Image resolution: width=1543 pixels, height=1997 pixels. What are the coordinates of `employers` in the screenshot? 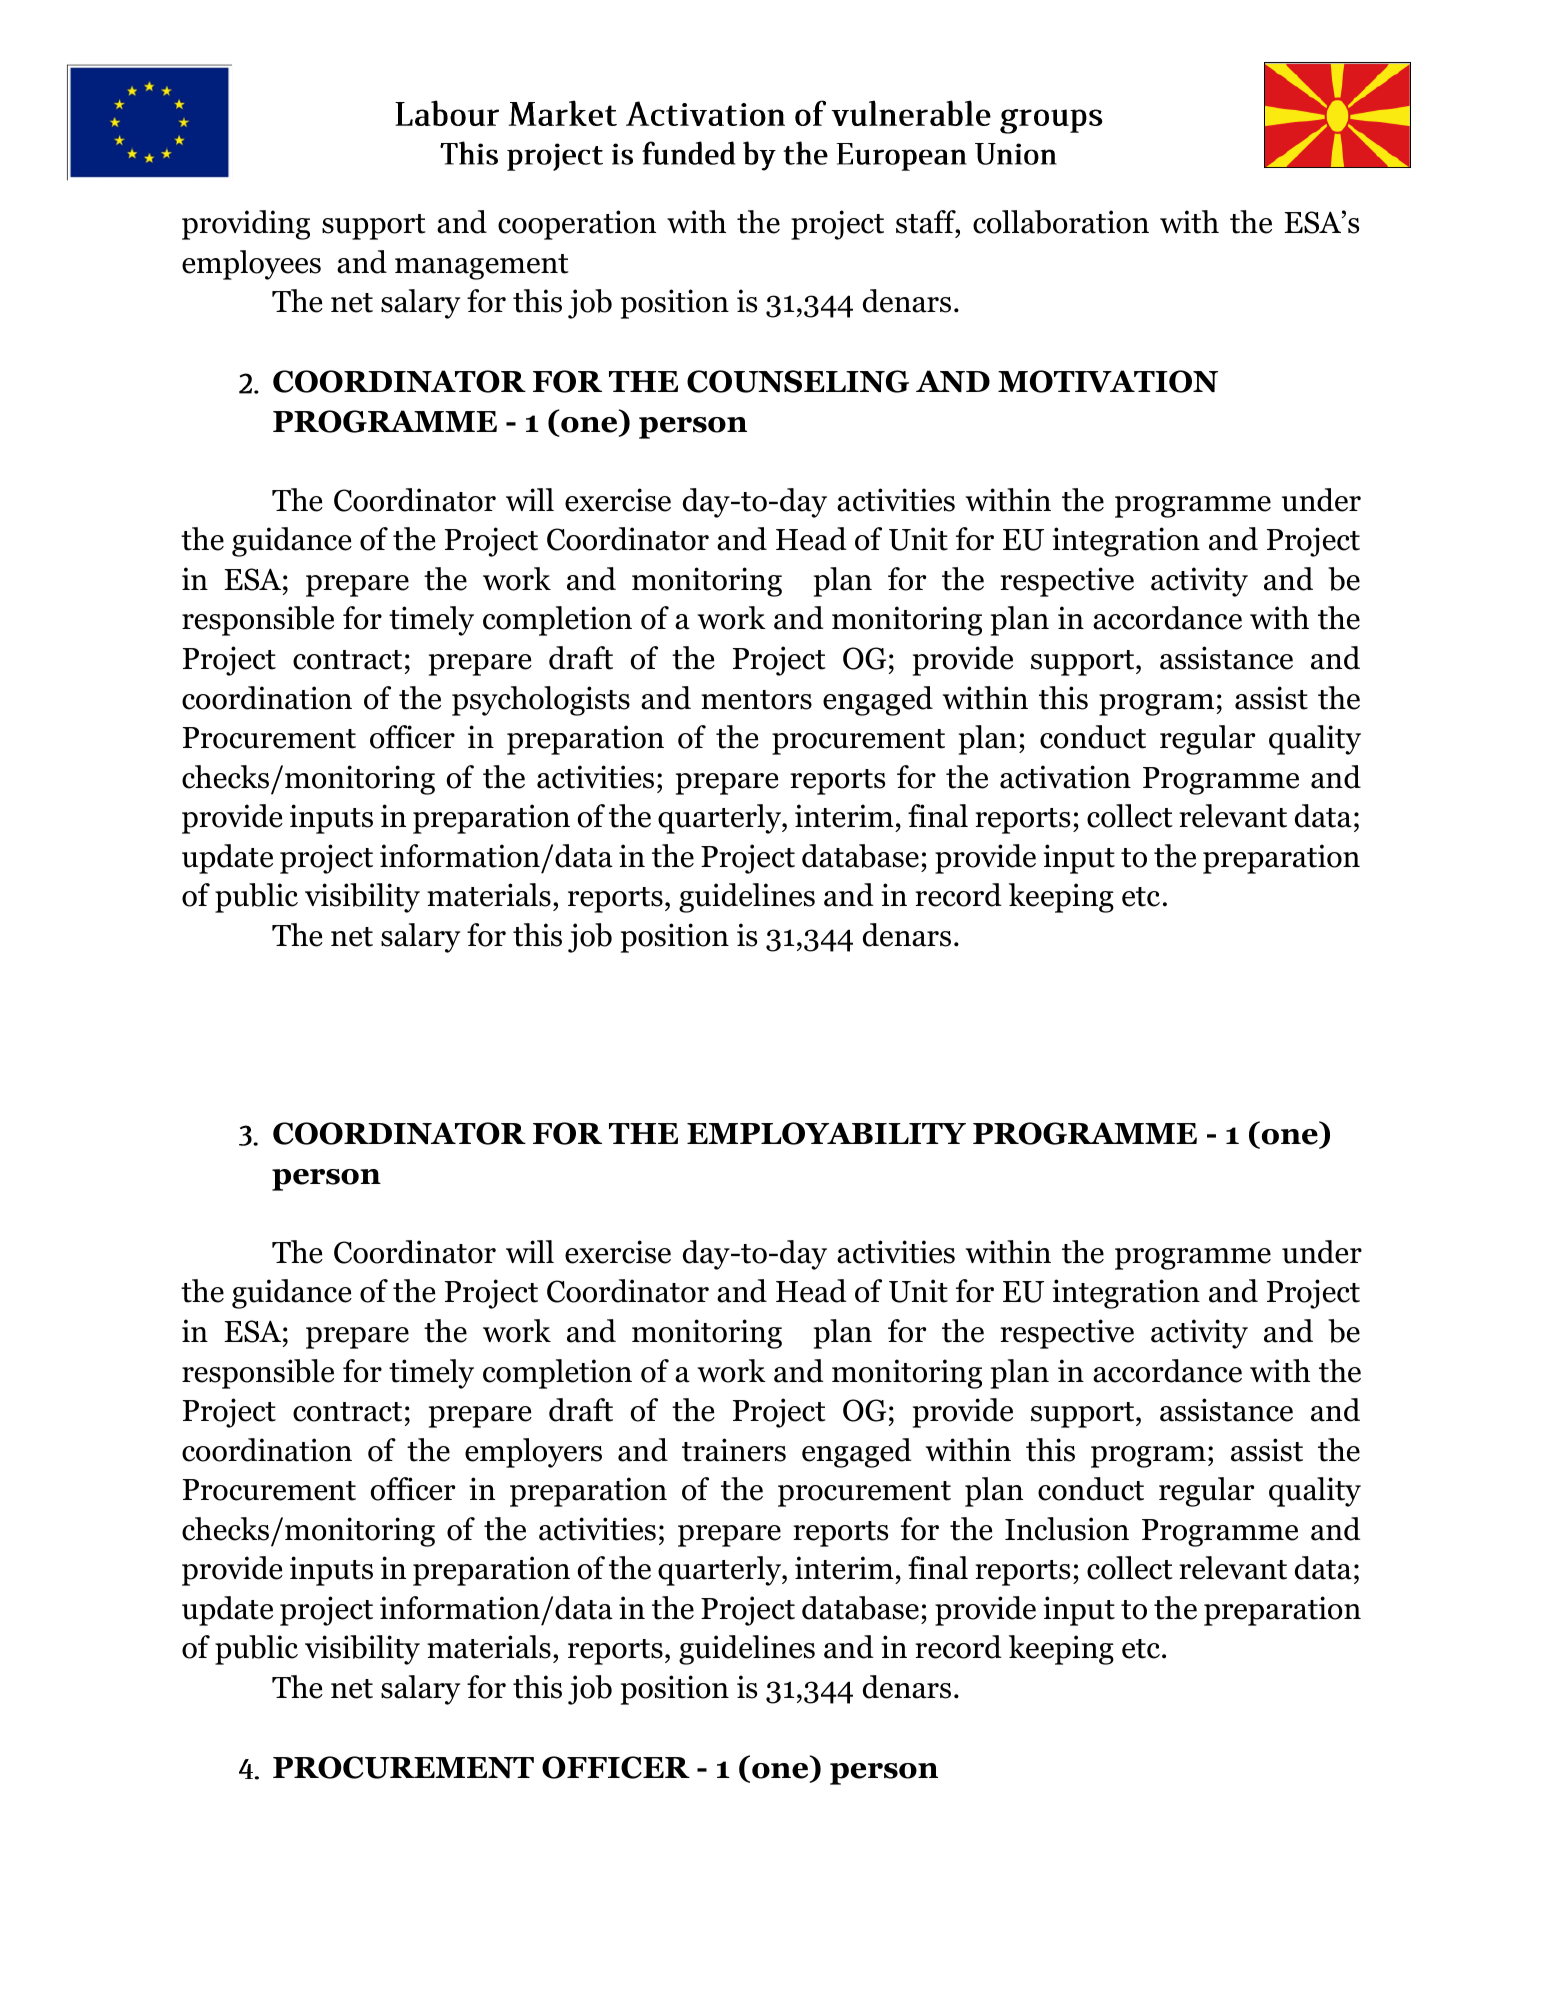 It's located at (533, 1453).
